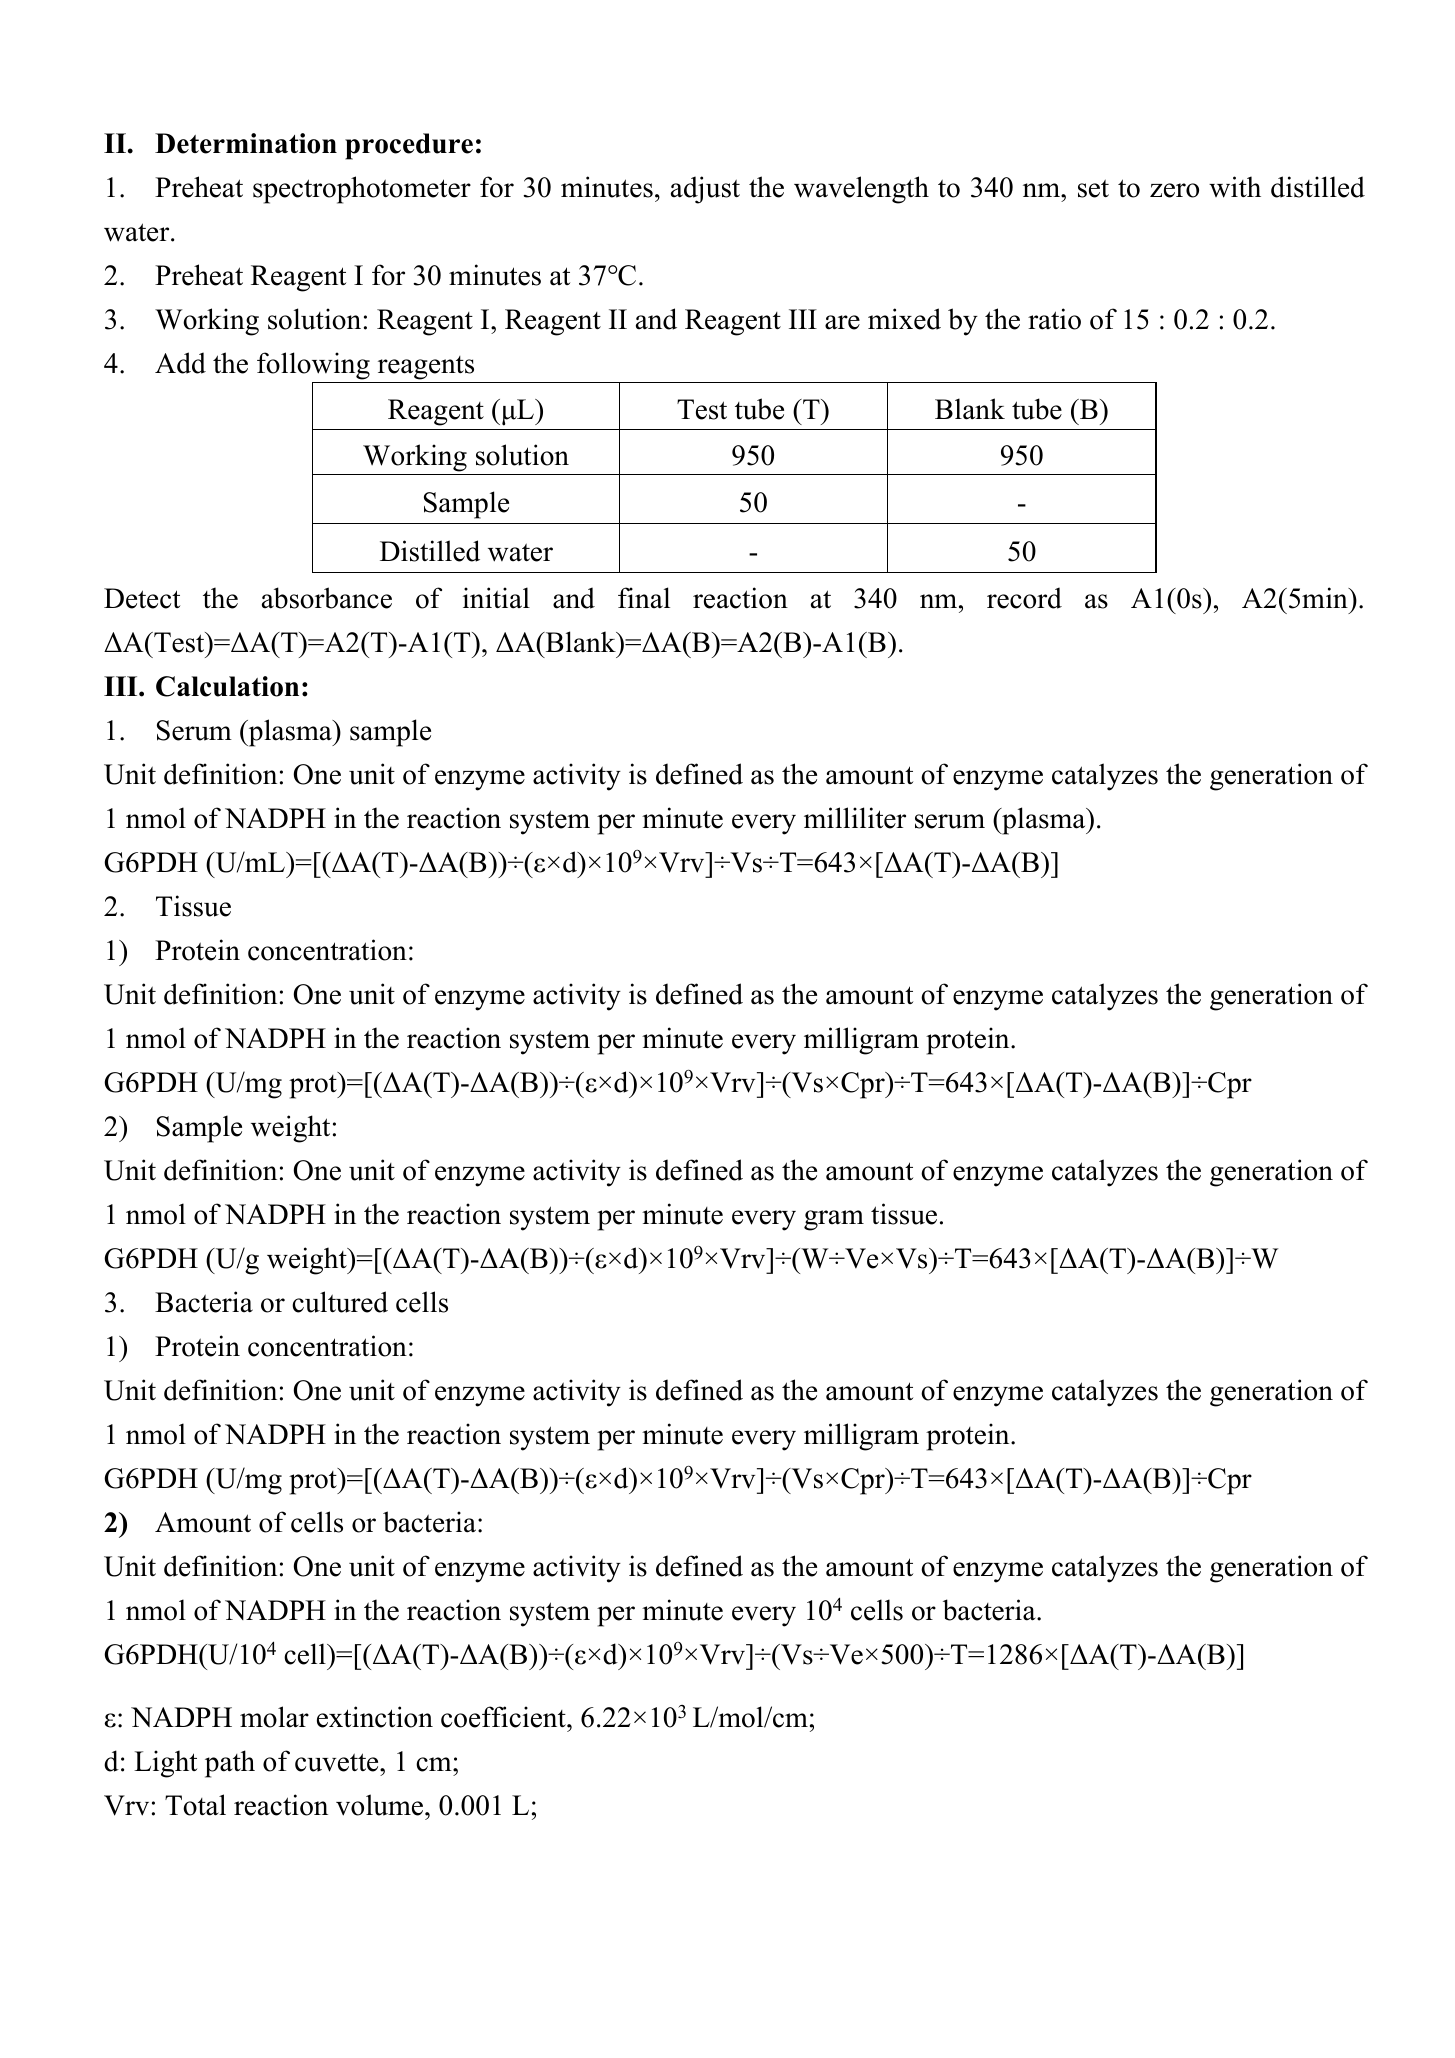 The height and width of the page is (2058, 1455). What do you see at coordinates (504, 1717) in the page?
I see `coefficient` at bounding box center [504, 1717].
